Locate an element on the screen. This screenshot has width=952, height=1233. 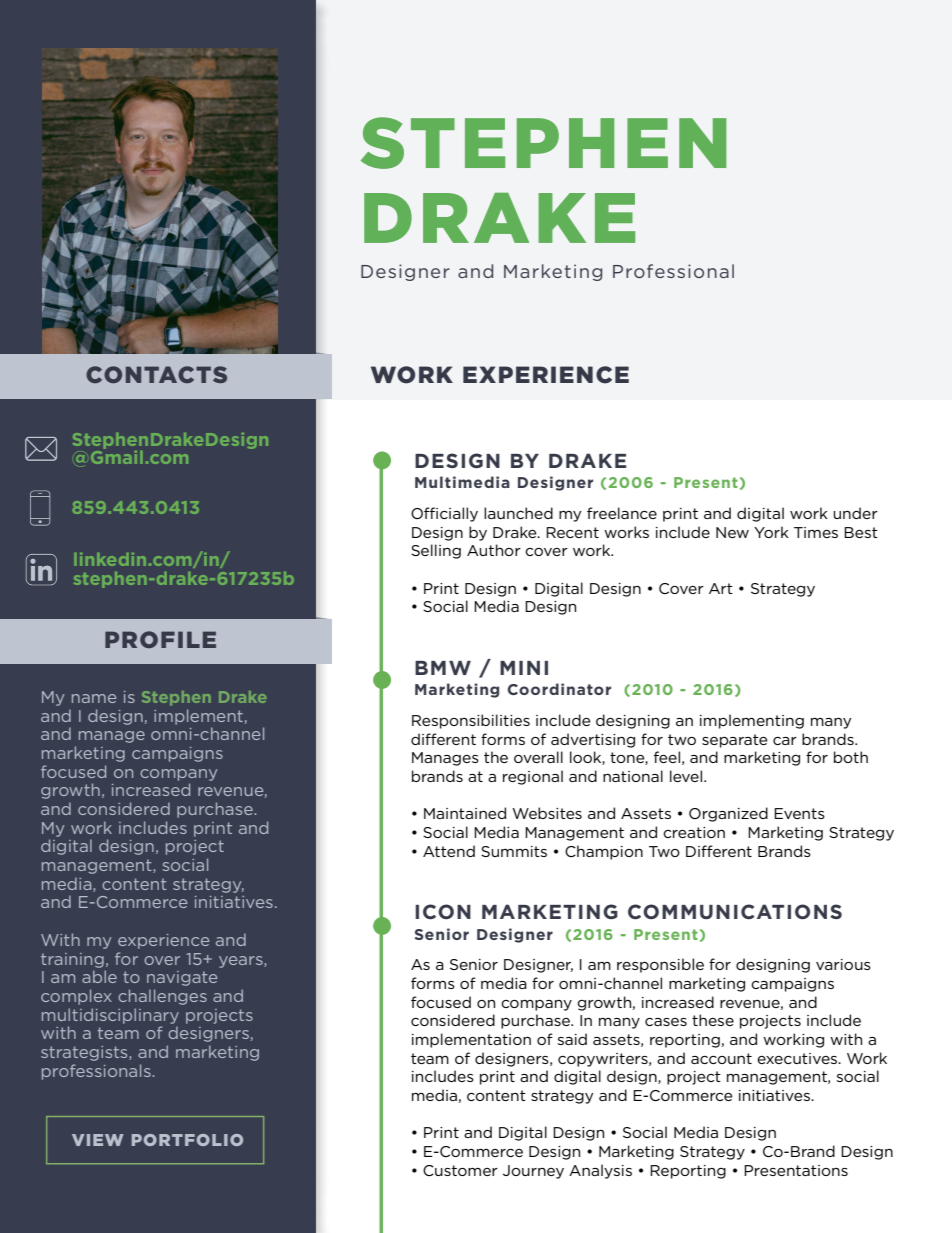
PORTFOLIO is located at coordinates (187, 1140).
